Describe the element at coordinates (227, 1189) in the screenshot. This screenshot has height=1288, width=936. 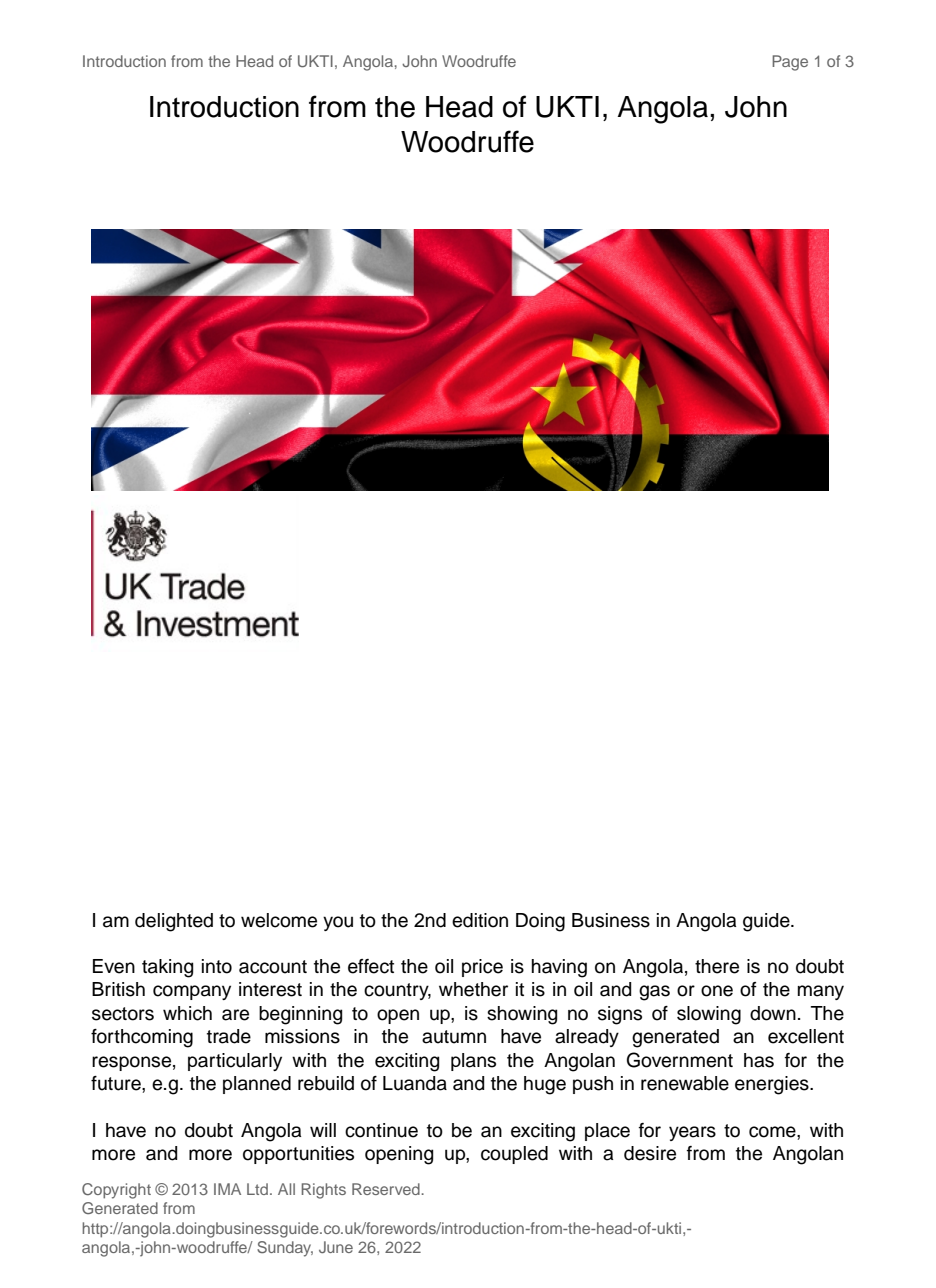
I see `IMA` at that location.
